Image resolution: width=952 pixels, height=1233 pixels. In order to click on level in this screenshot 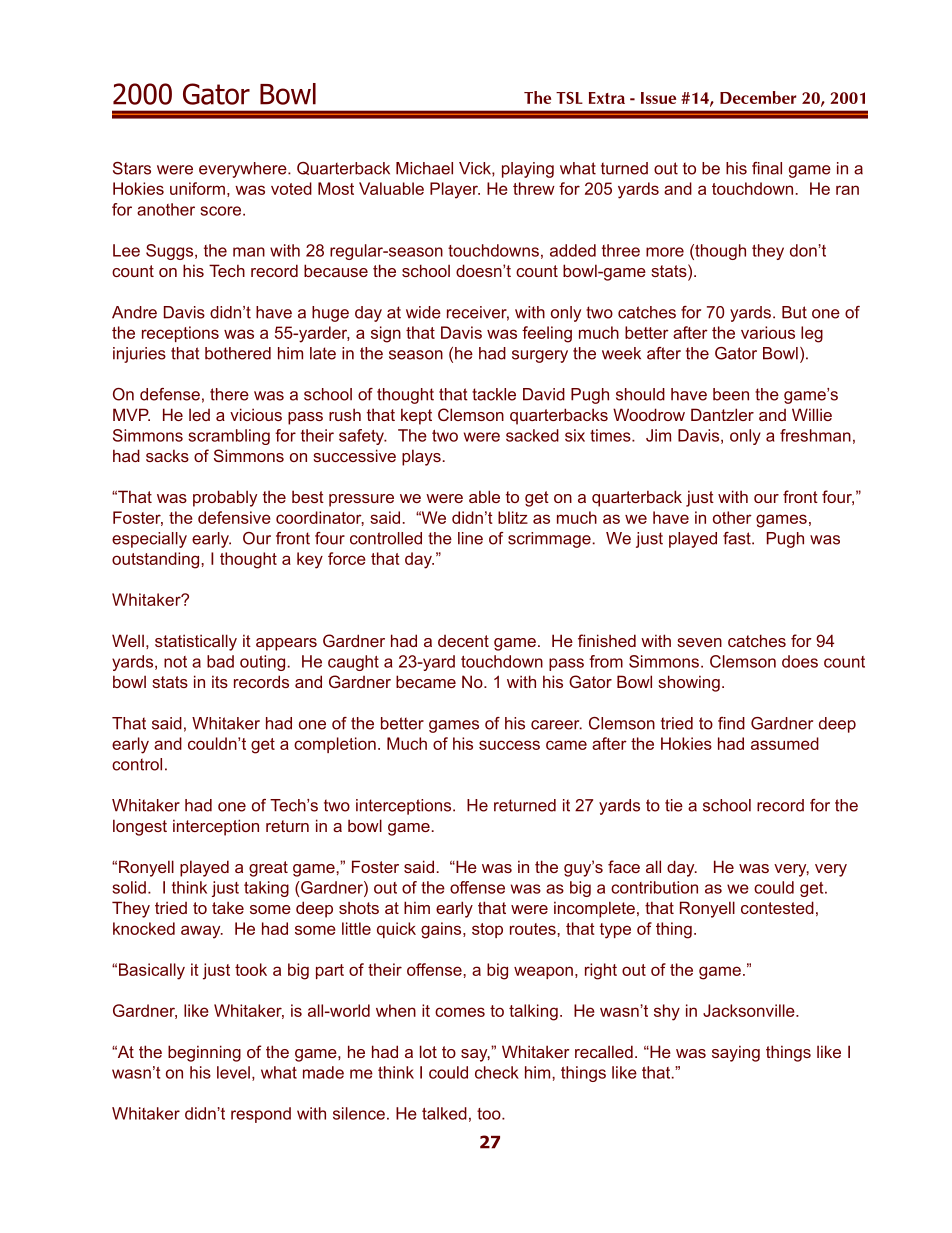, I will do `click(233, 1072)`.
